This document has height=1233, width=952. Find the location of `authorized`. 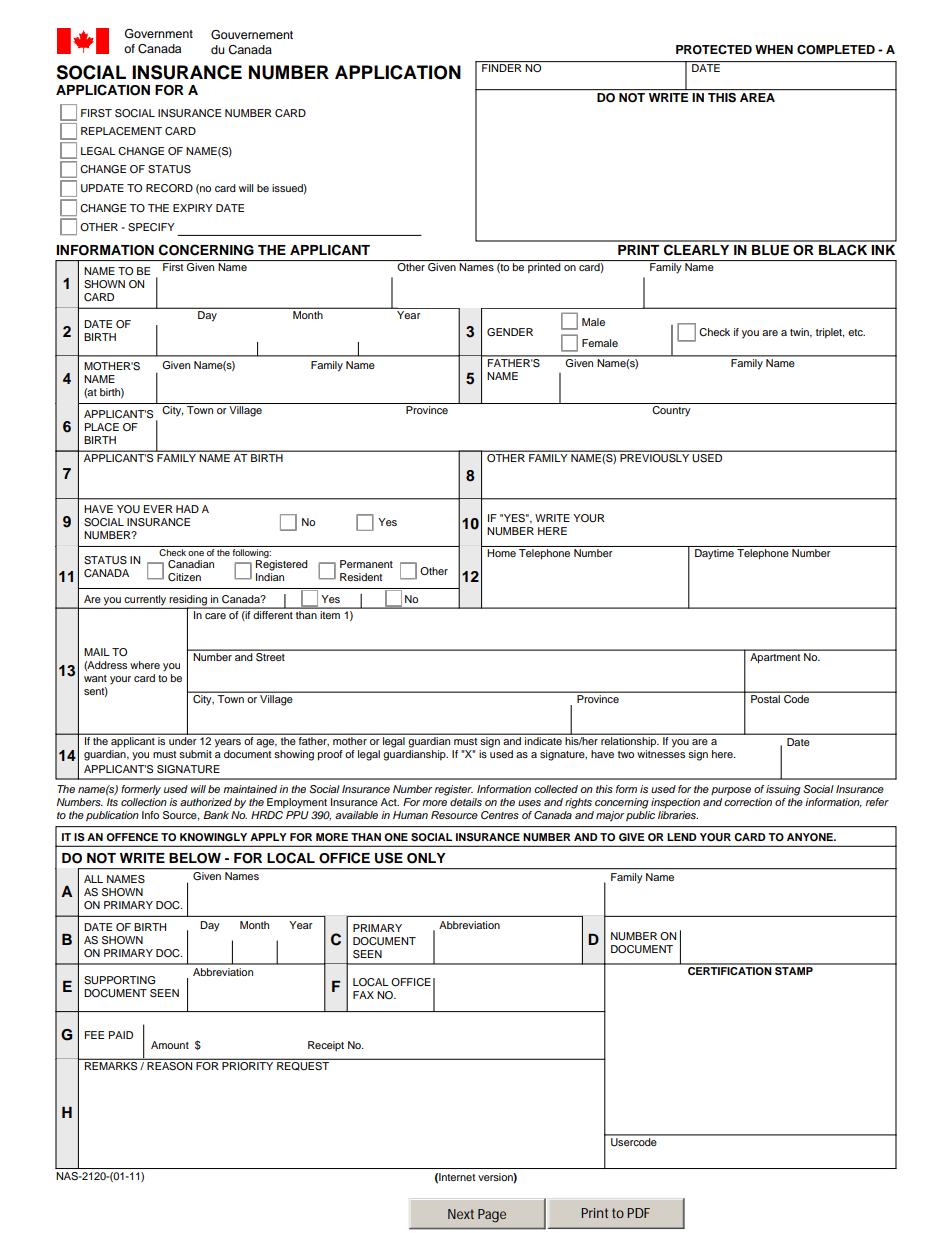

authorized is located at coordinates (206, 802).
